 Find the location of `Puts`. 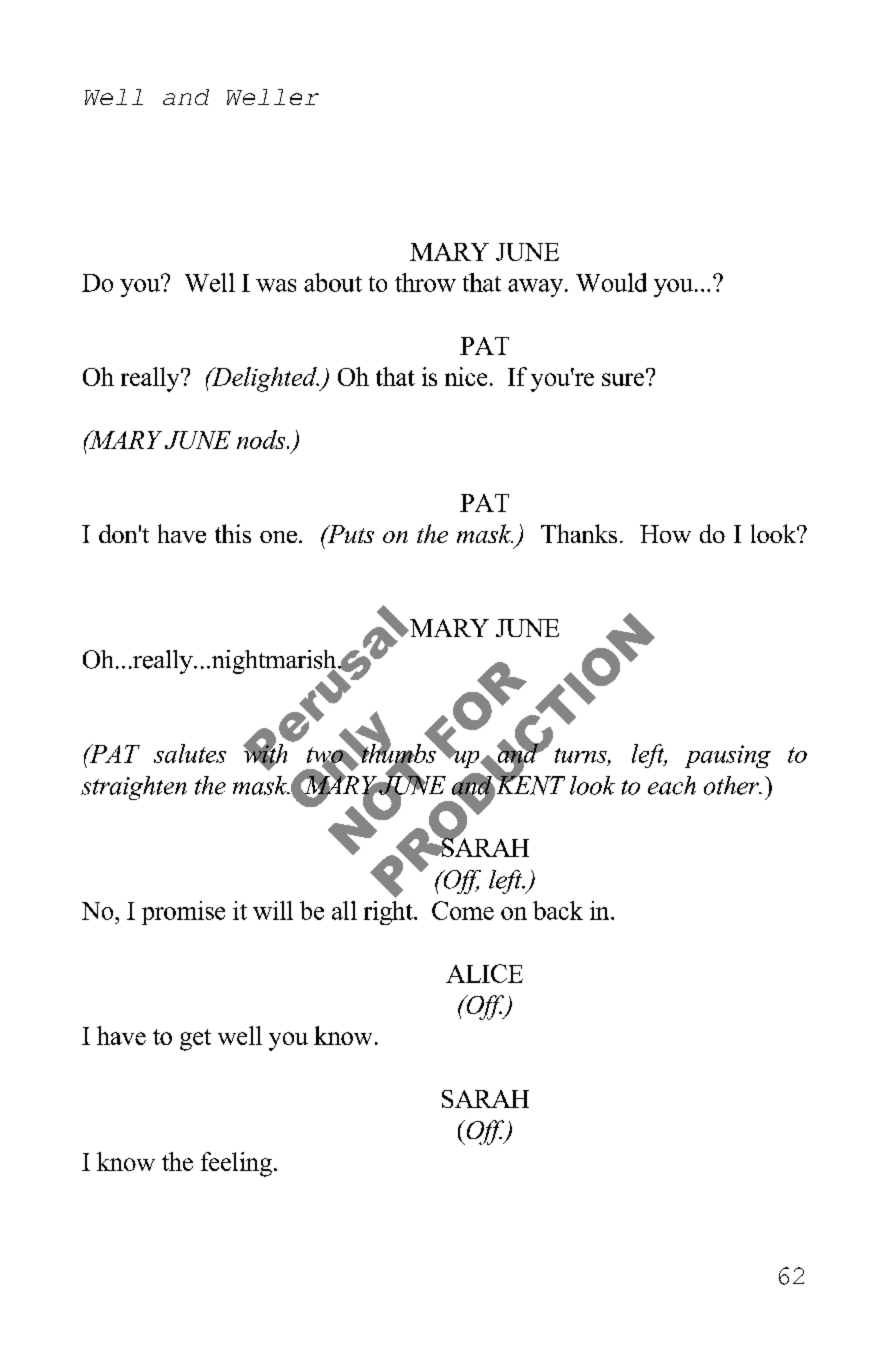

Puts is located at coordinates (349, 534).
